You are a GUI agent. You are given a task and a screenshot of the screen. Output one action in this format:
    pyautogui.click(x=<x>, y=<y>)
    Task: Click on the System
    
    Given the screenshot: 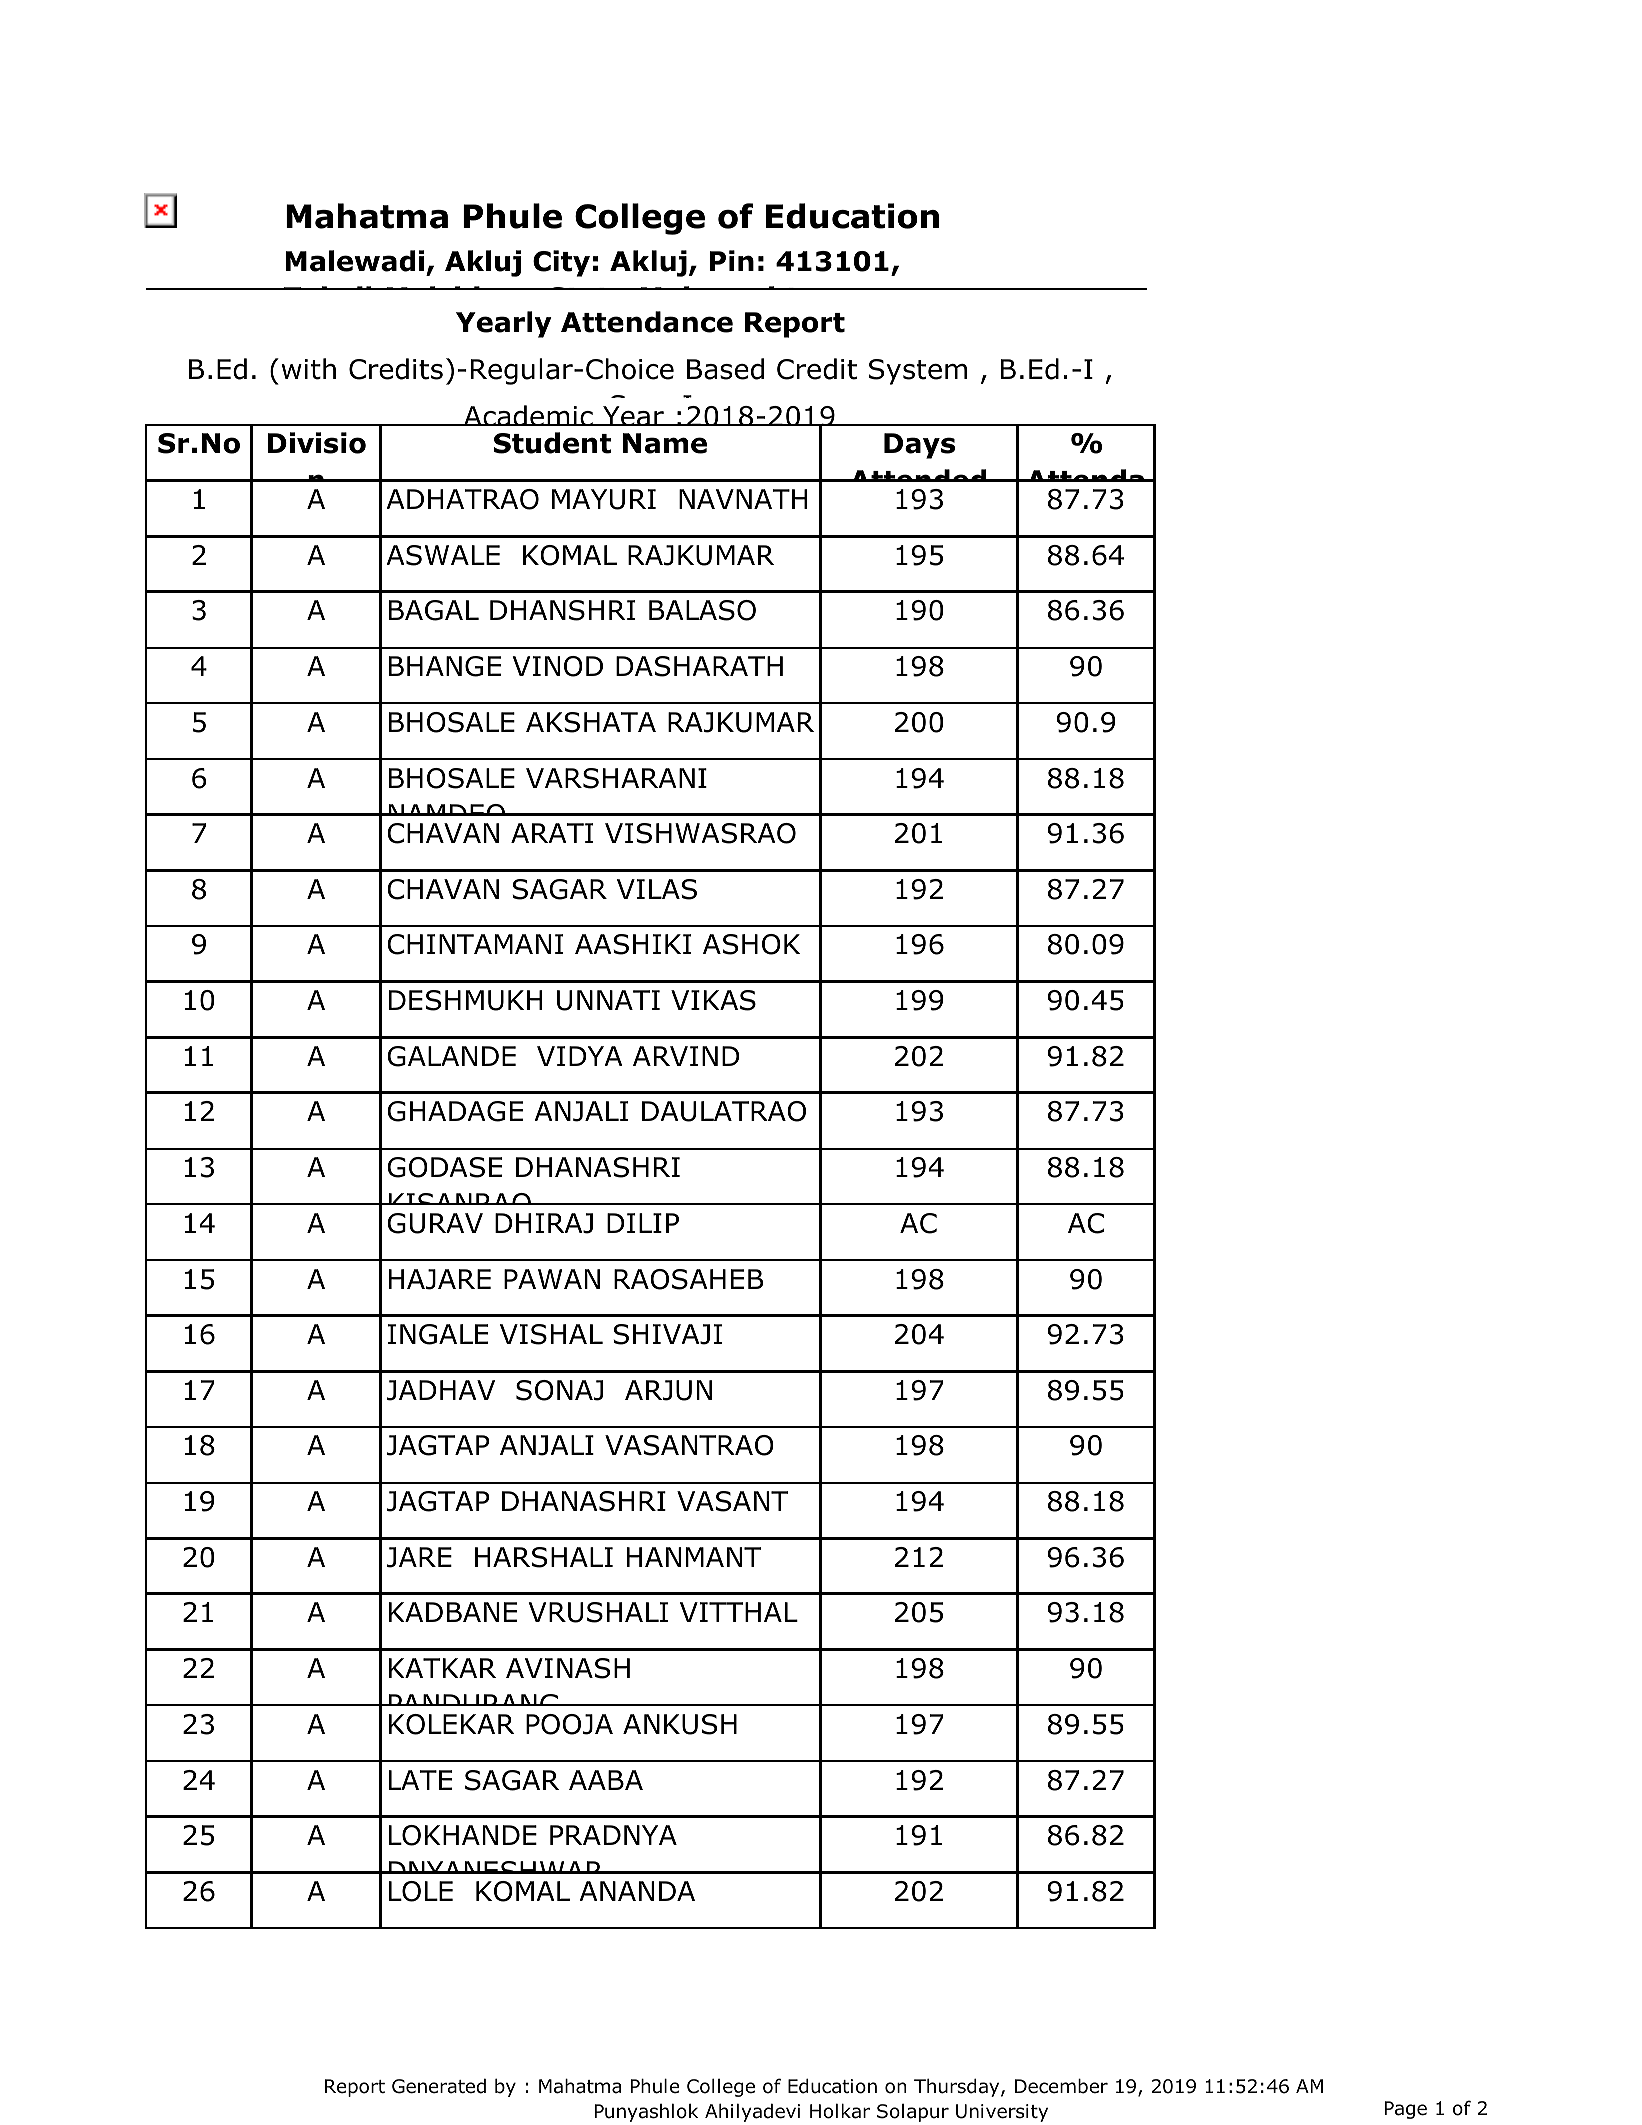 What is the action you would take?
    pyautogui.click(x=918, y=372)
